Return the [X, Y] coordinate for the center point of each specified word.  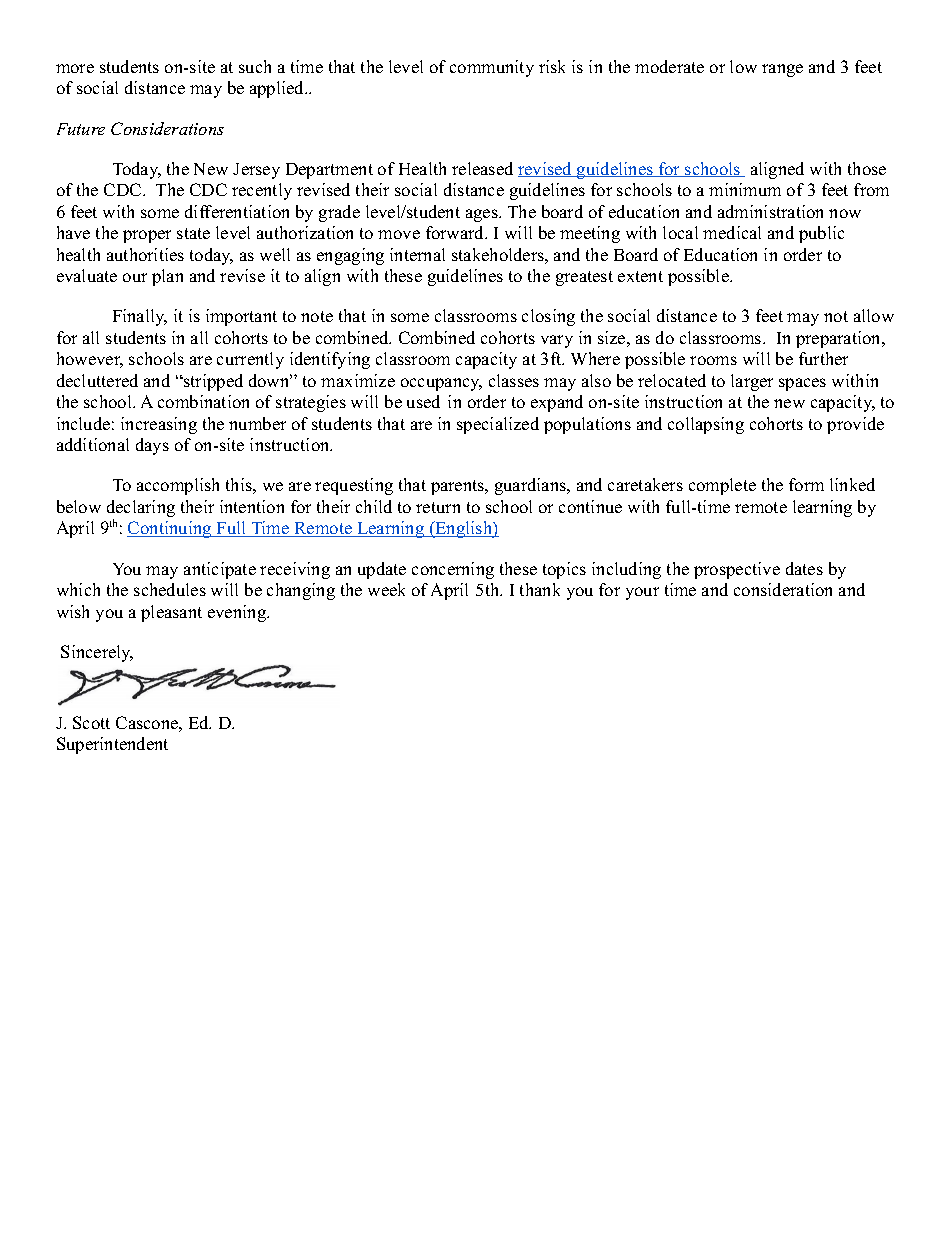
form [806, 484]
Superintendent [112, 745]
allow [874, 315]
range [782, 70]
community [492, 68]
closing [548, 317]
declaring [141, 510]
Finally [140, 317]
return [438, 507]
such [255, 66]
